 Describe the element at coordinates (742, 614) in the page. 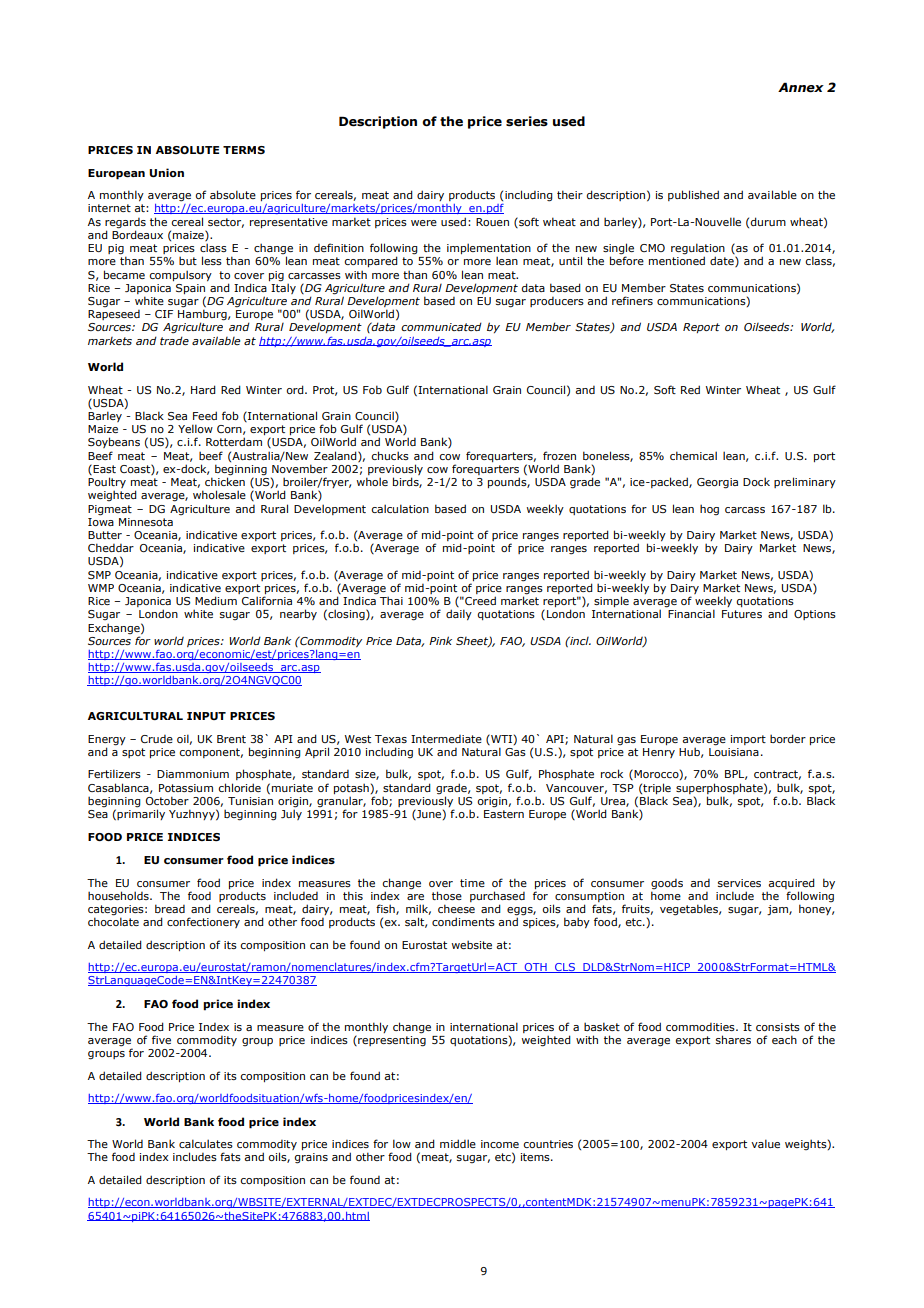

I see `Futures` at that location.
